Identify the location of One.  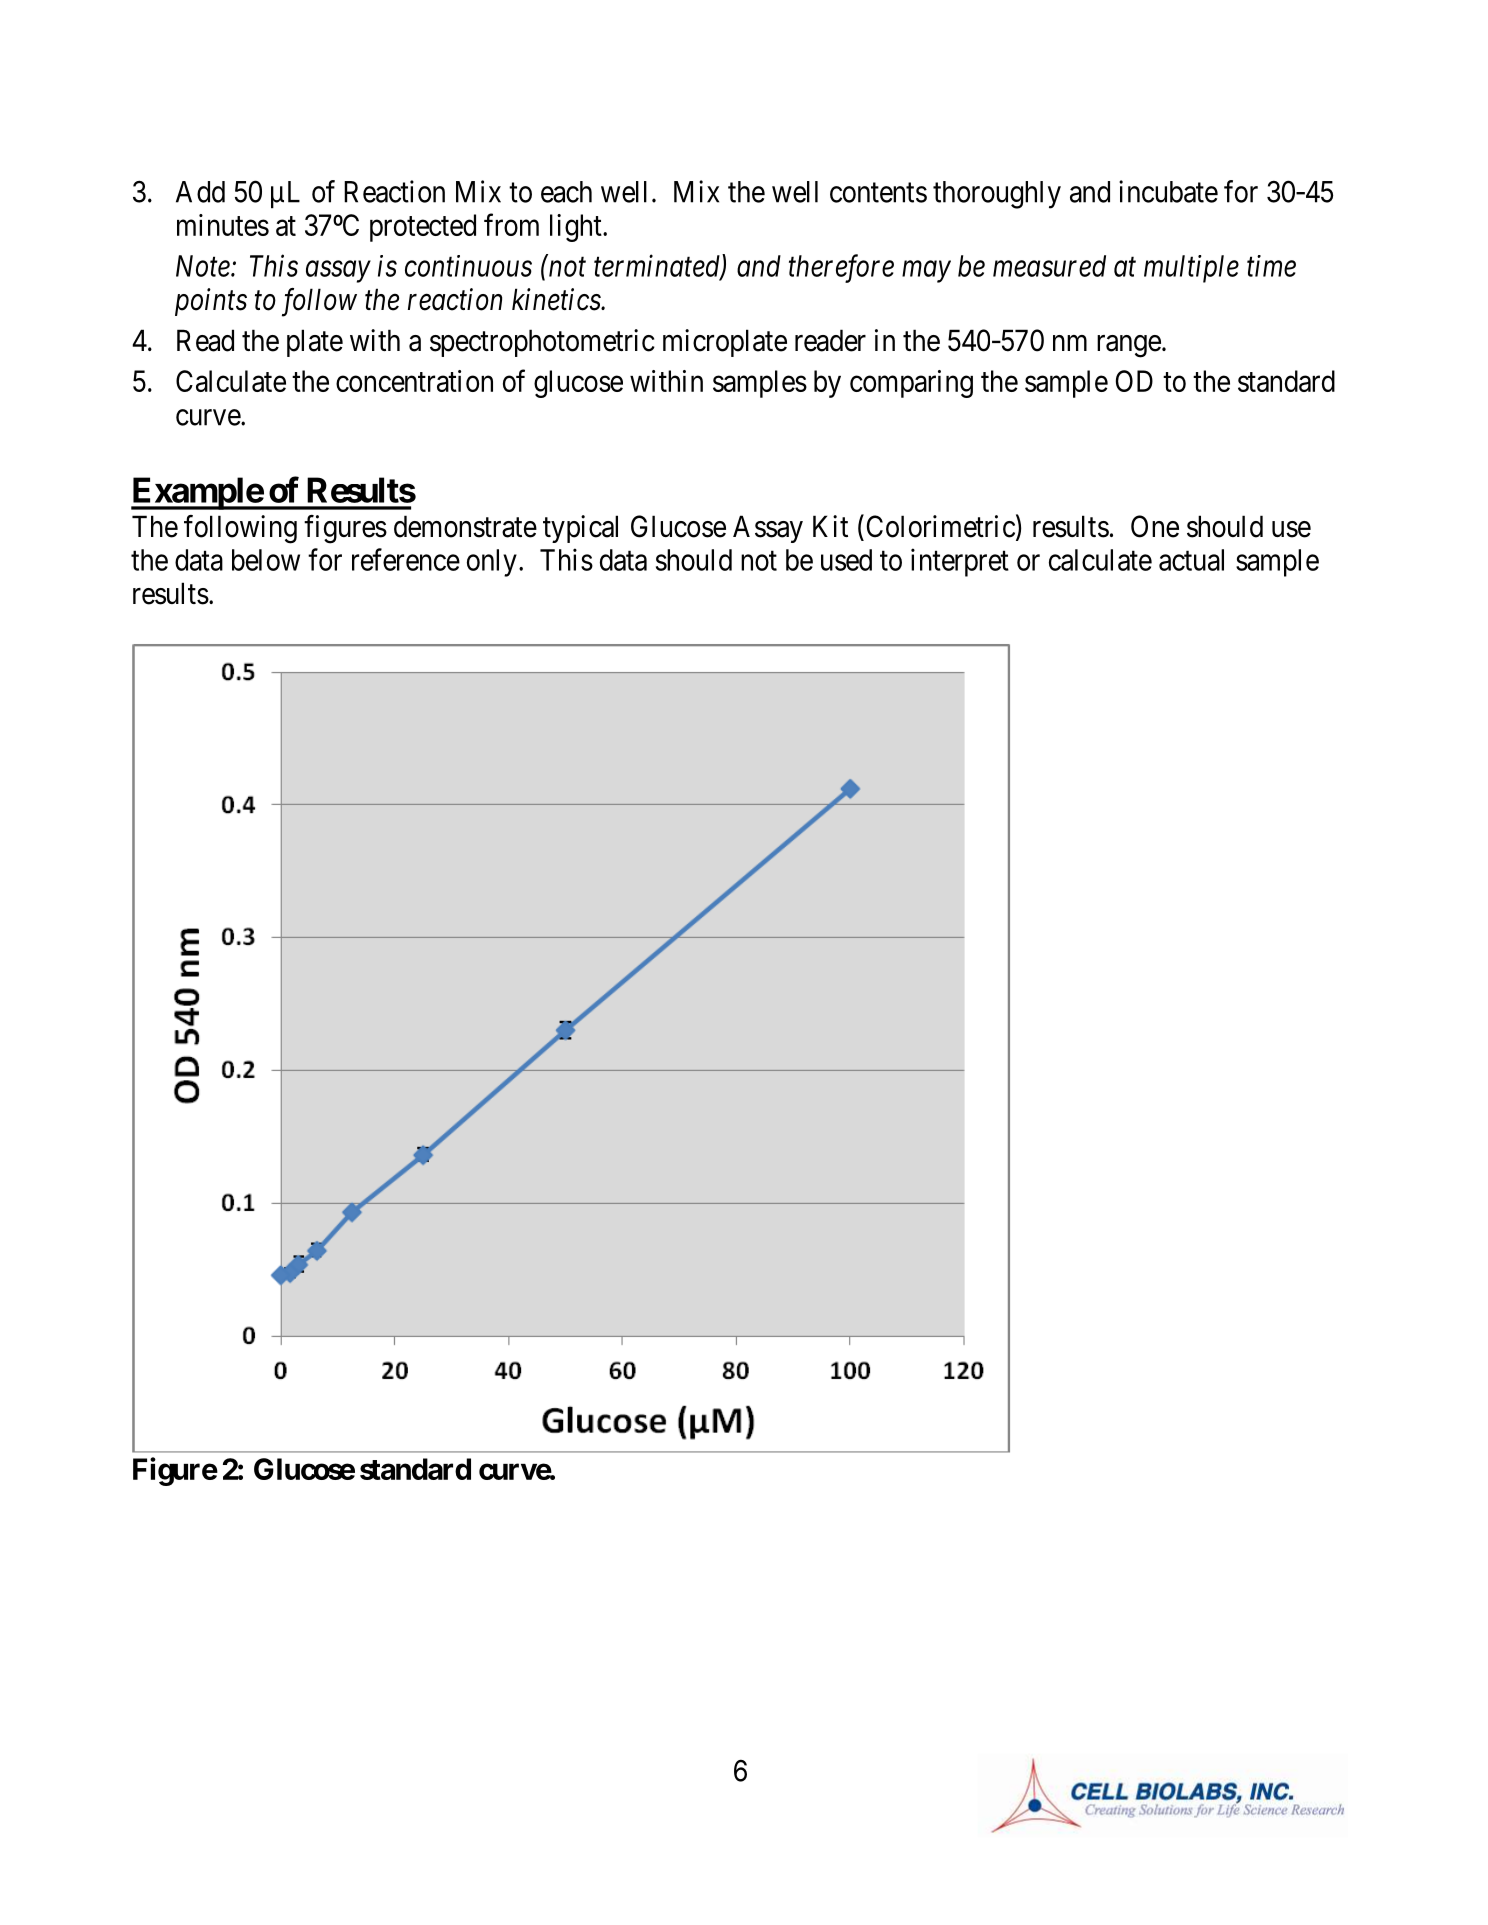
(1155, 526).
